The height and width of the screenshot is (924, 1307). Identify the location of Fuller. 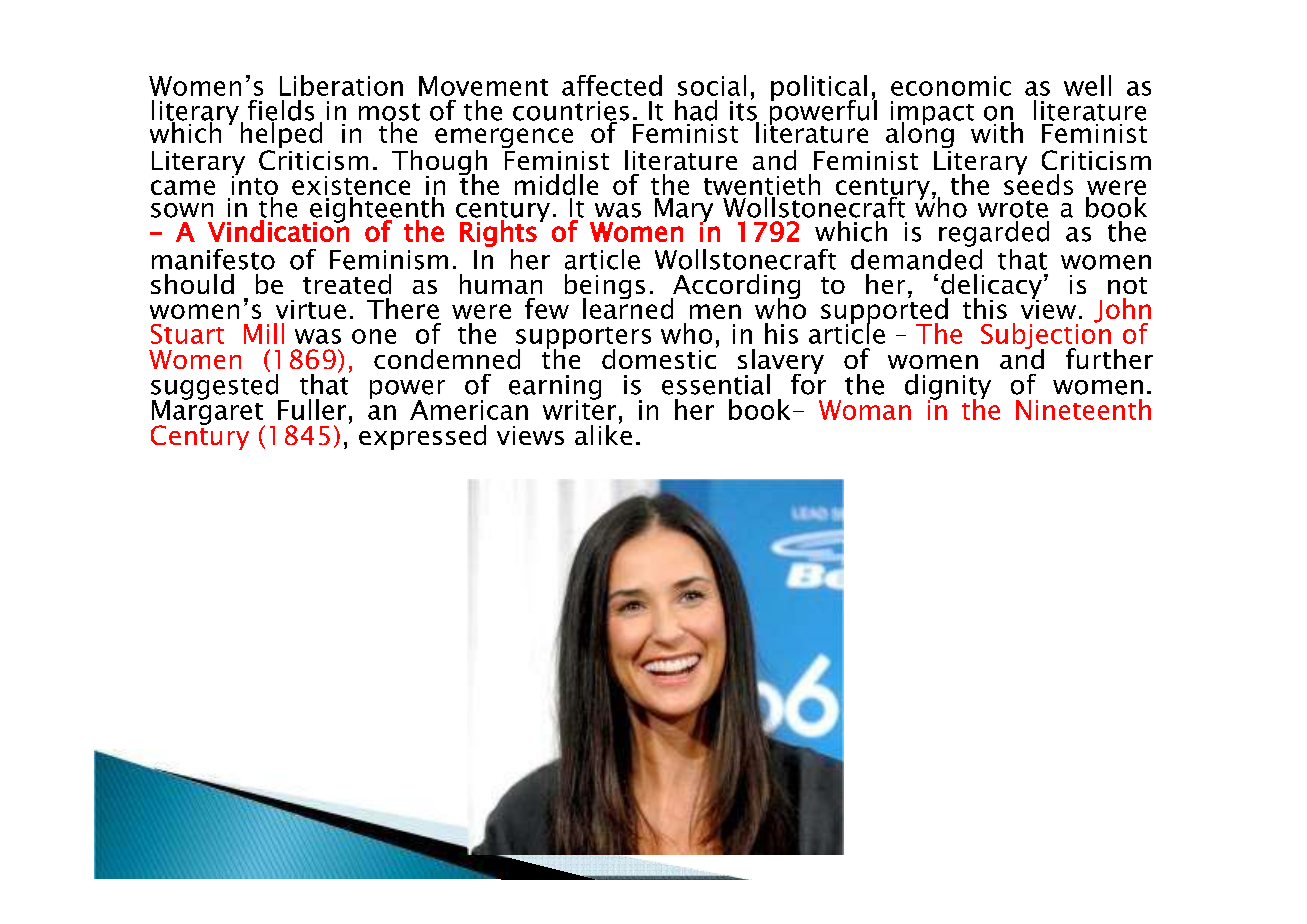
(312, 409).
